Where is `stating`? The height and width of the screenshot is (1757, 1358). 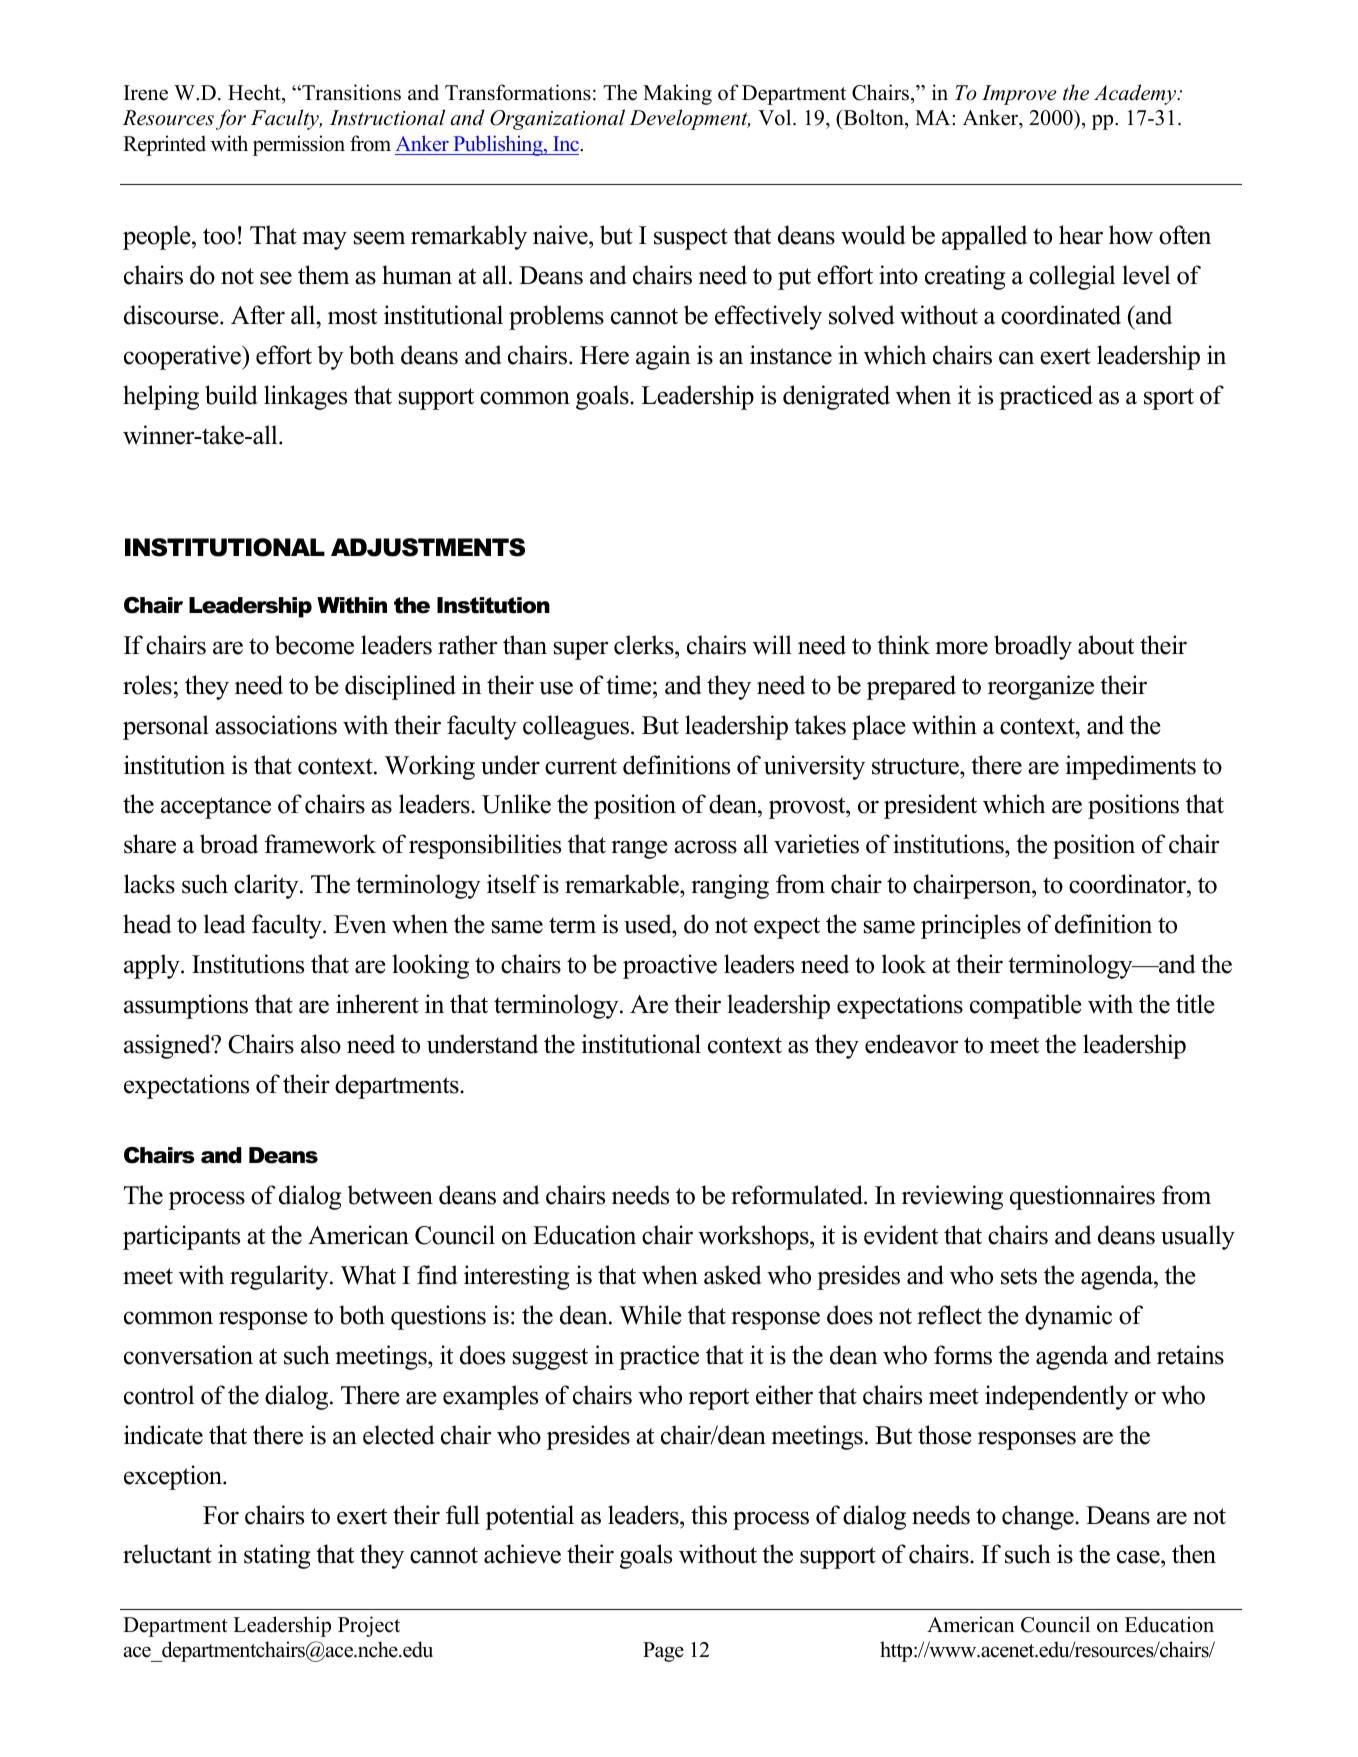 stating is located at coordinates (277, 1556).
